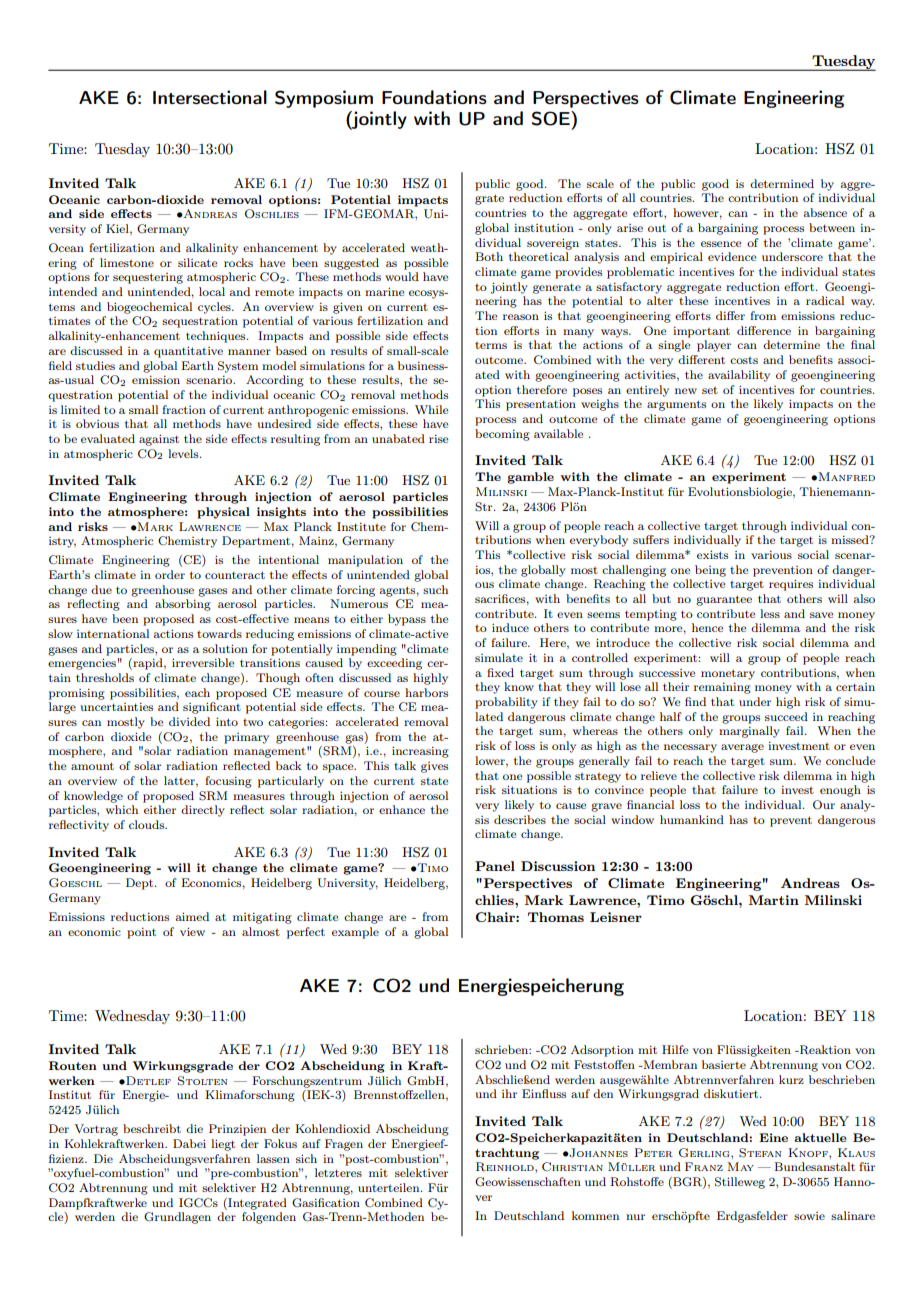 The width and height of the document is (924, 1308). What do you see at coordinates (269, 1218) in the document?
I see `folgenden` at bounding box center [269, 1218].
